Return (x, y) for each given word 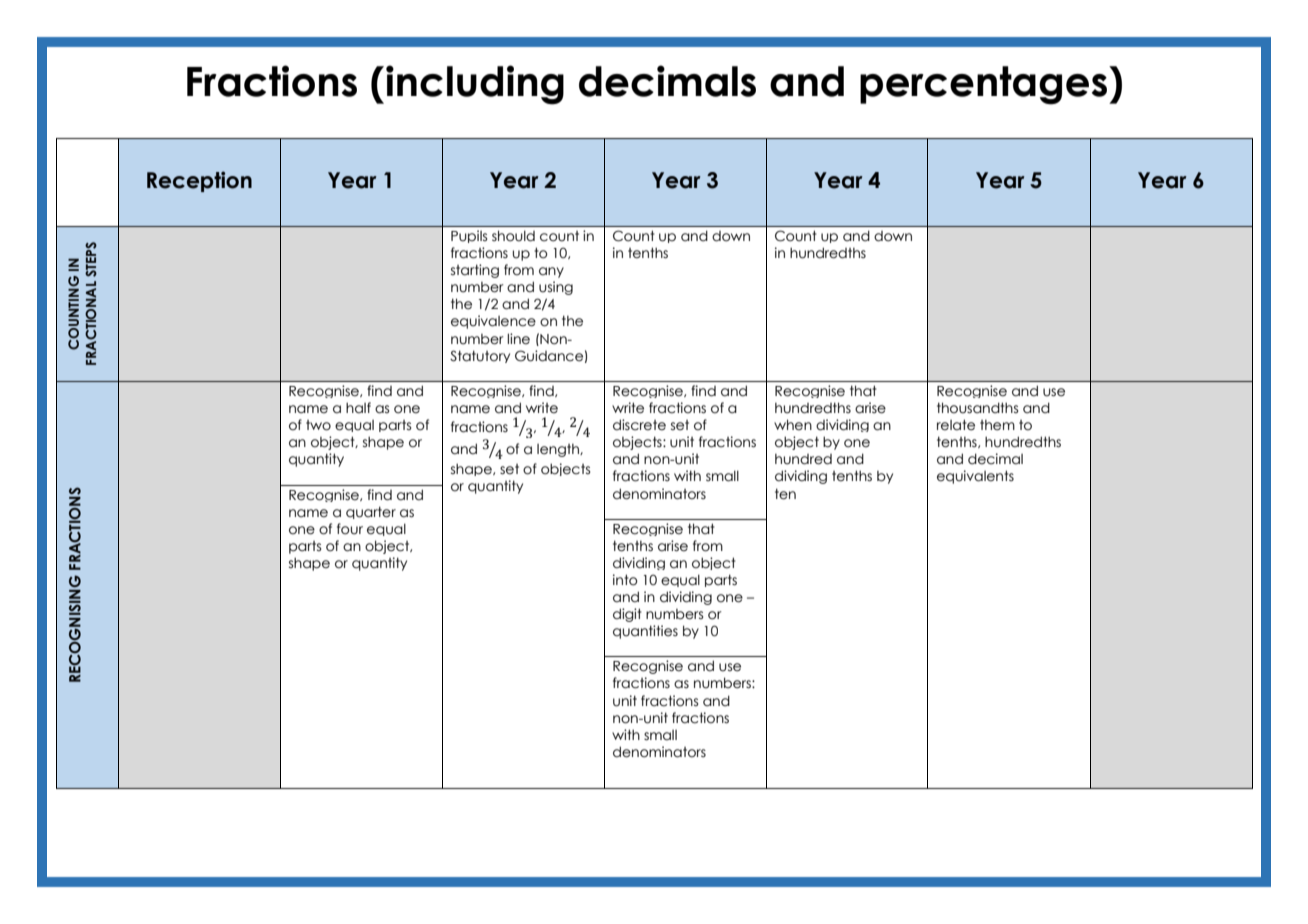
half (358, 408)
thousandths (978, 408)
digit (627, 615)
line (518, 339)
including (475, 85)
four (350, 529)
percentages (983, 85)
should (513, 236)
